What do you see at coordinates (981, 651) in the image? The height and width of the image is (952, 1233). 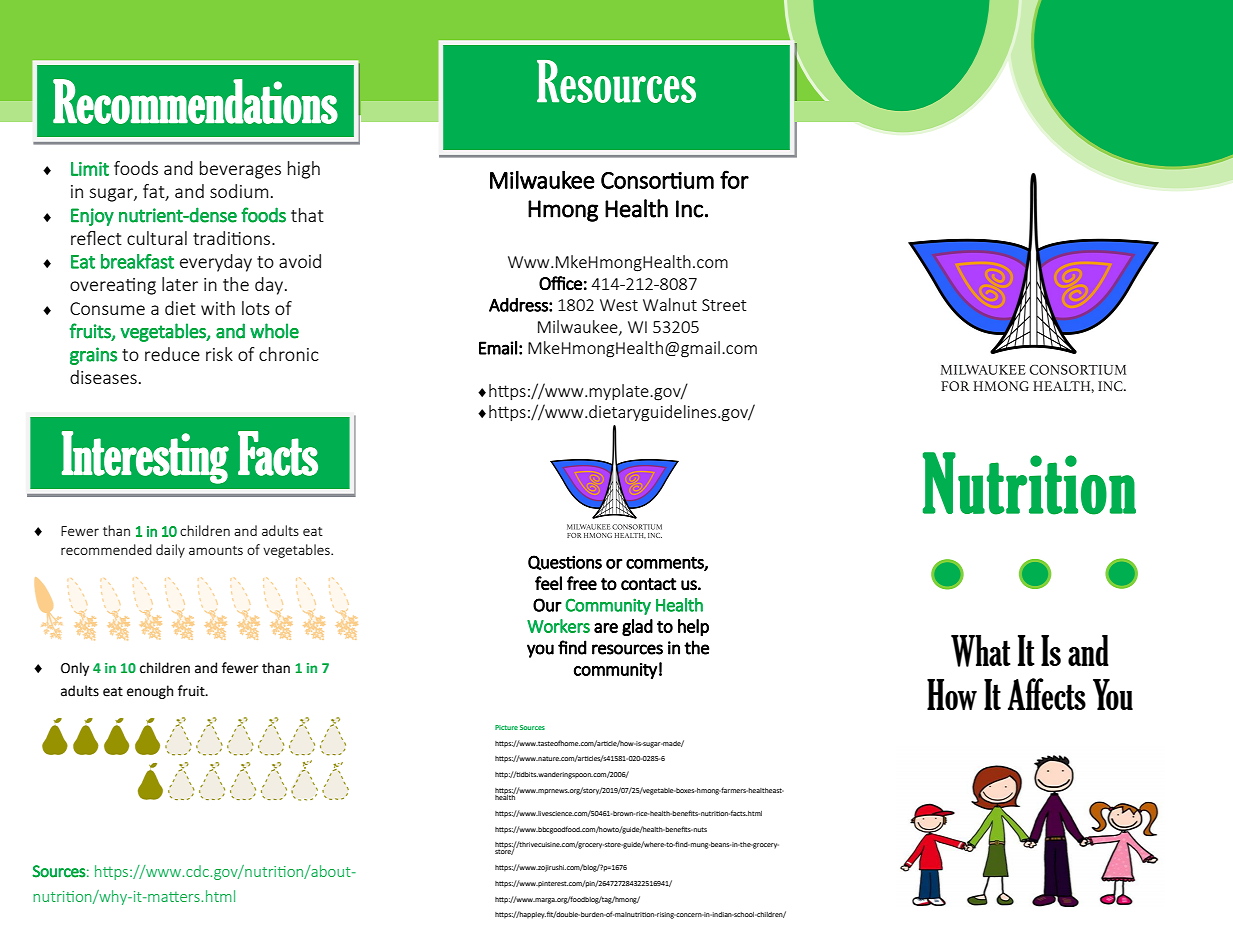 I see `What` at bounding box center [981, 651].
